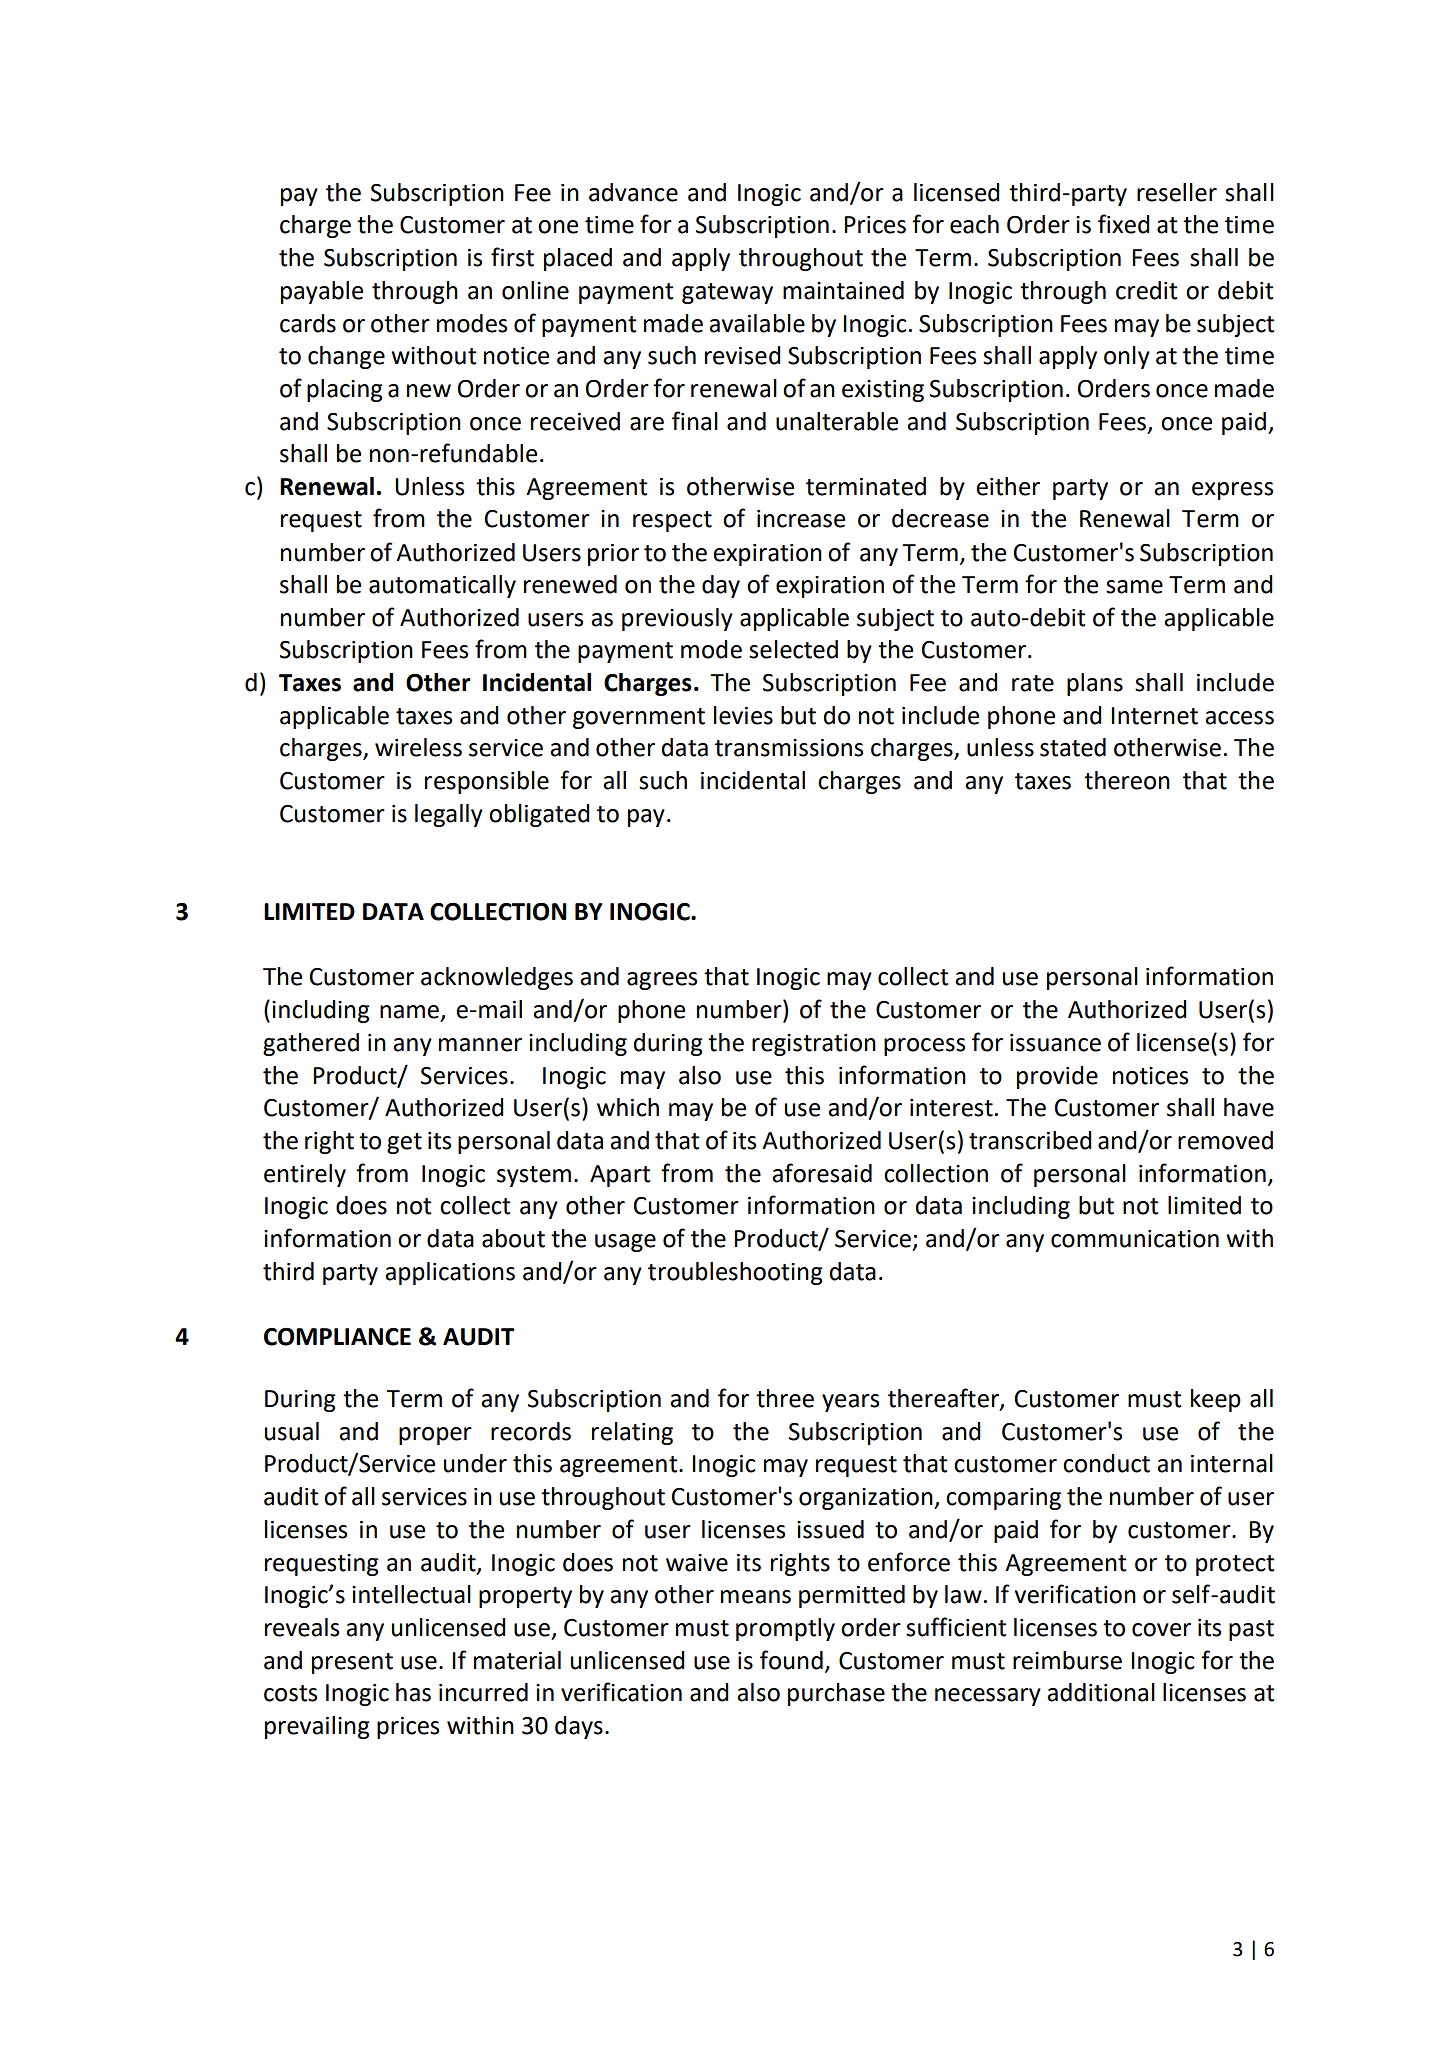 The image size is (1450, 2049). Describe the element at coordinates (352, 1663) in the screenshot. I see `present` at that location.
